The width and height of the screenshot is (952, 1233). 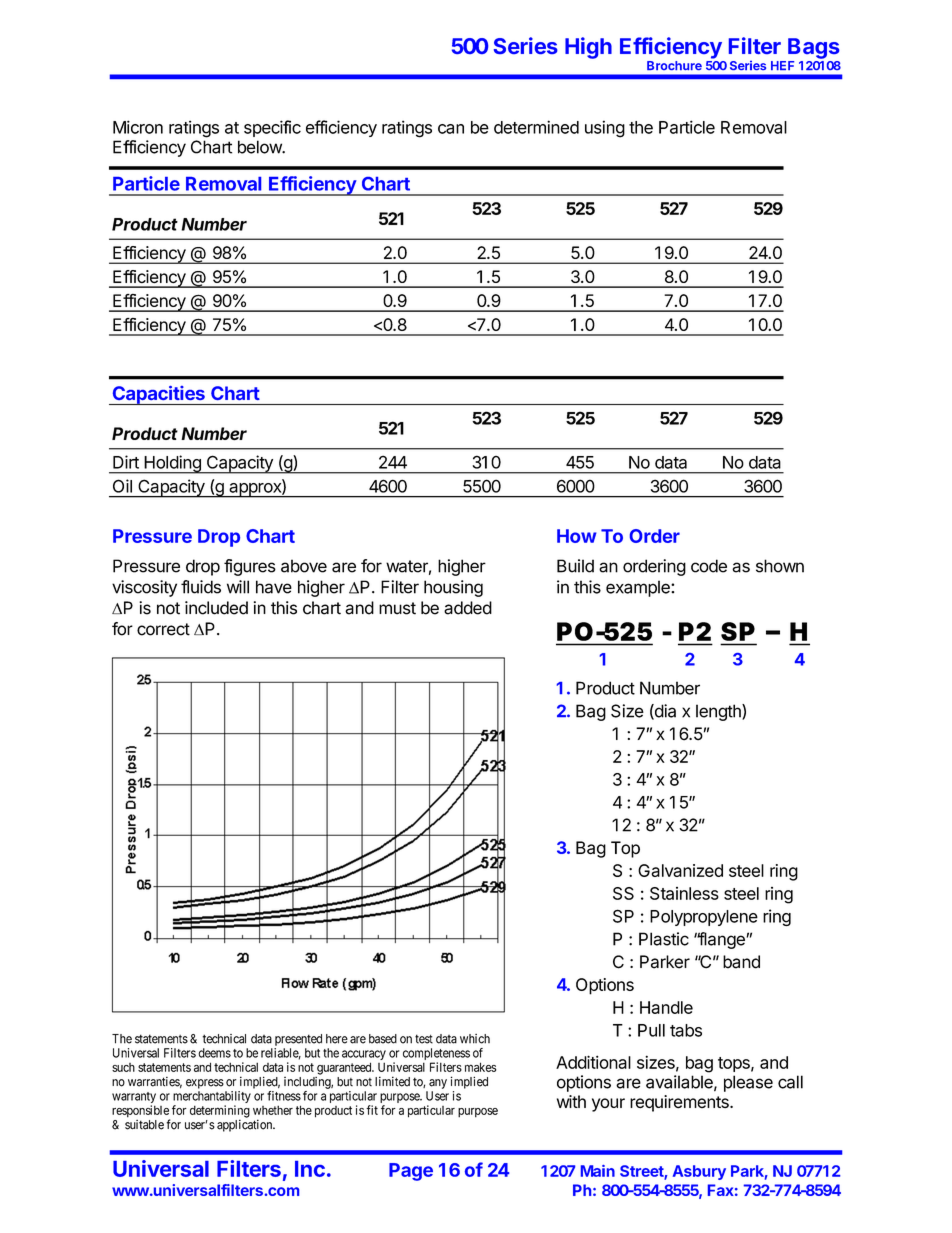 What do you see at coordinates (719, 712) in the screenshot?
I see `length` at bounding box center [719, 712].
